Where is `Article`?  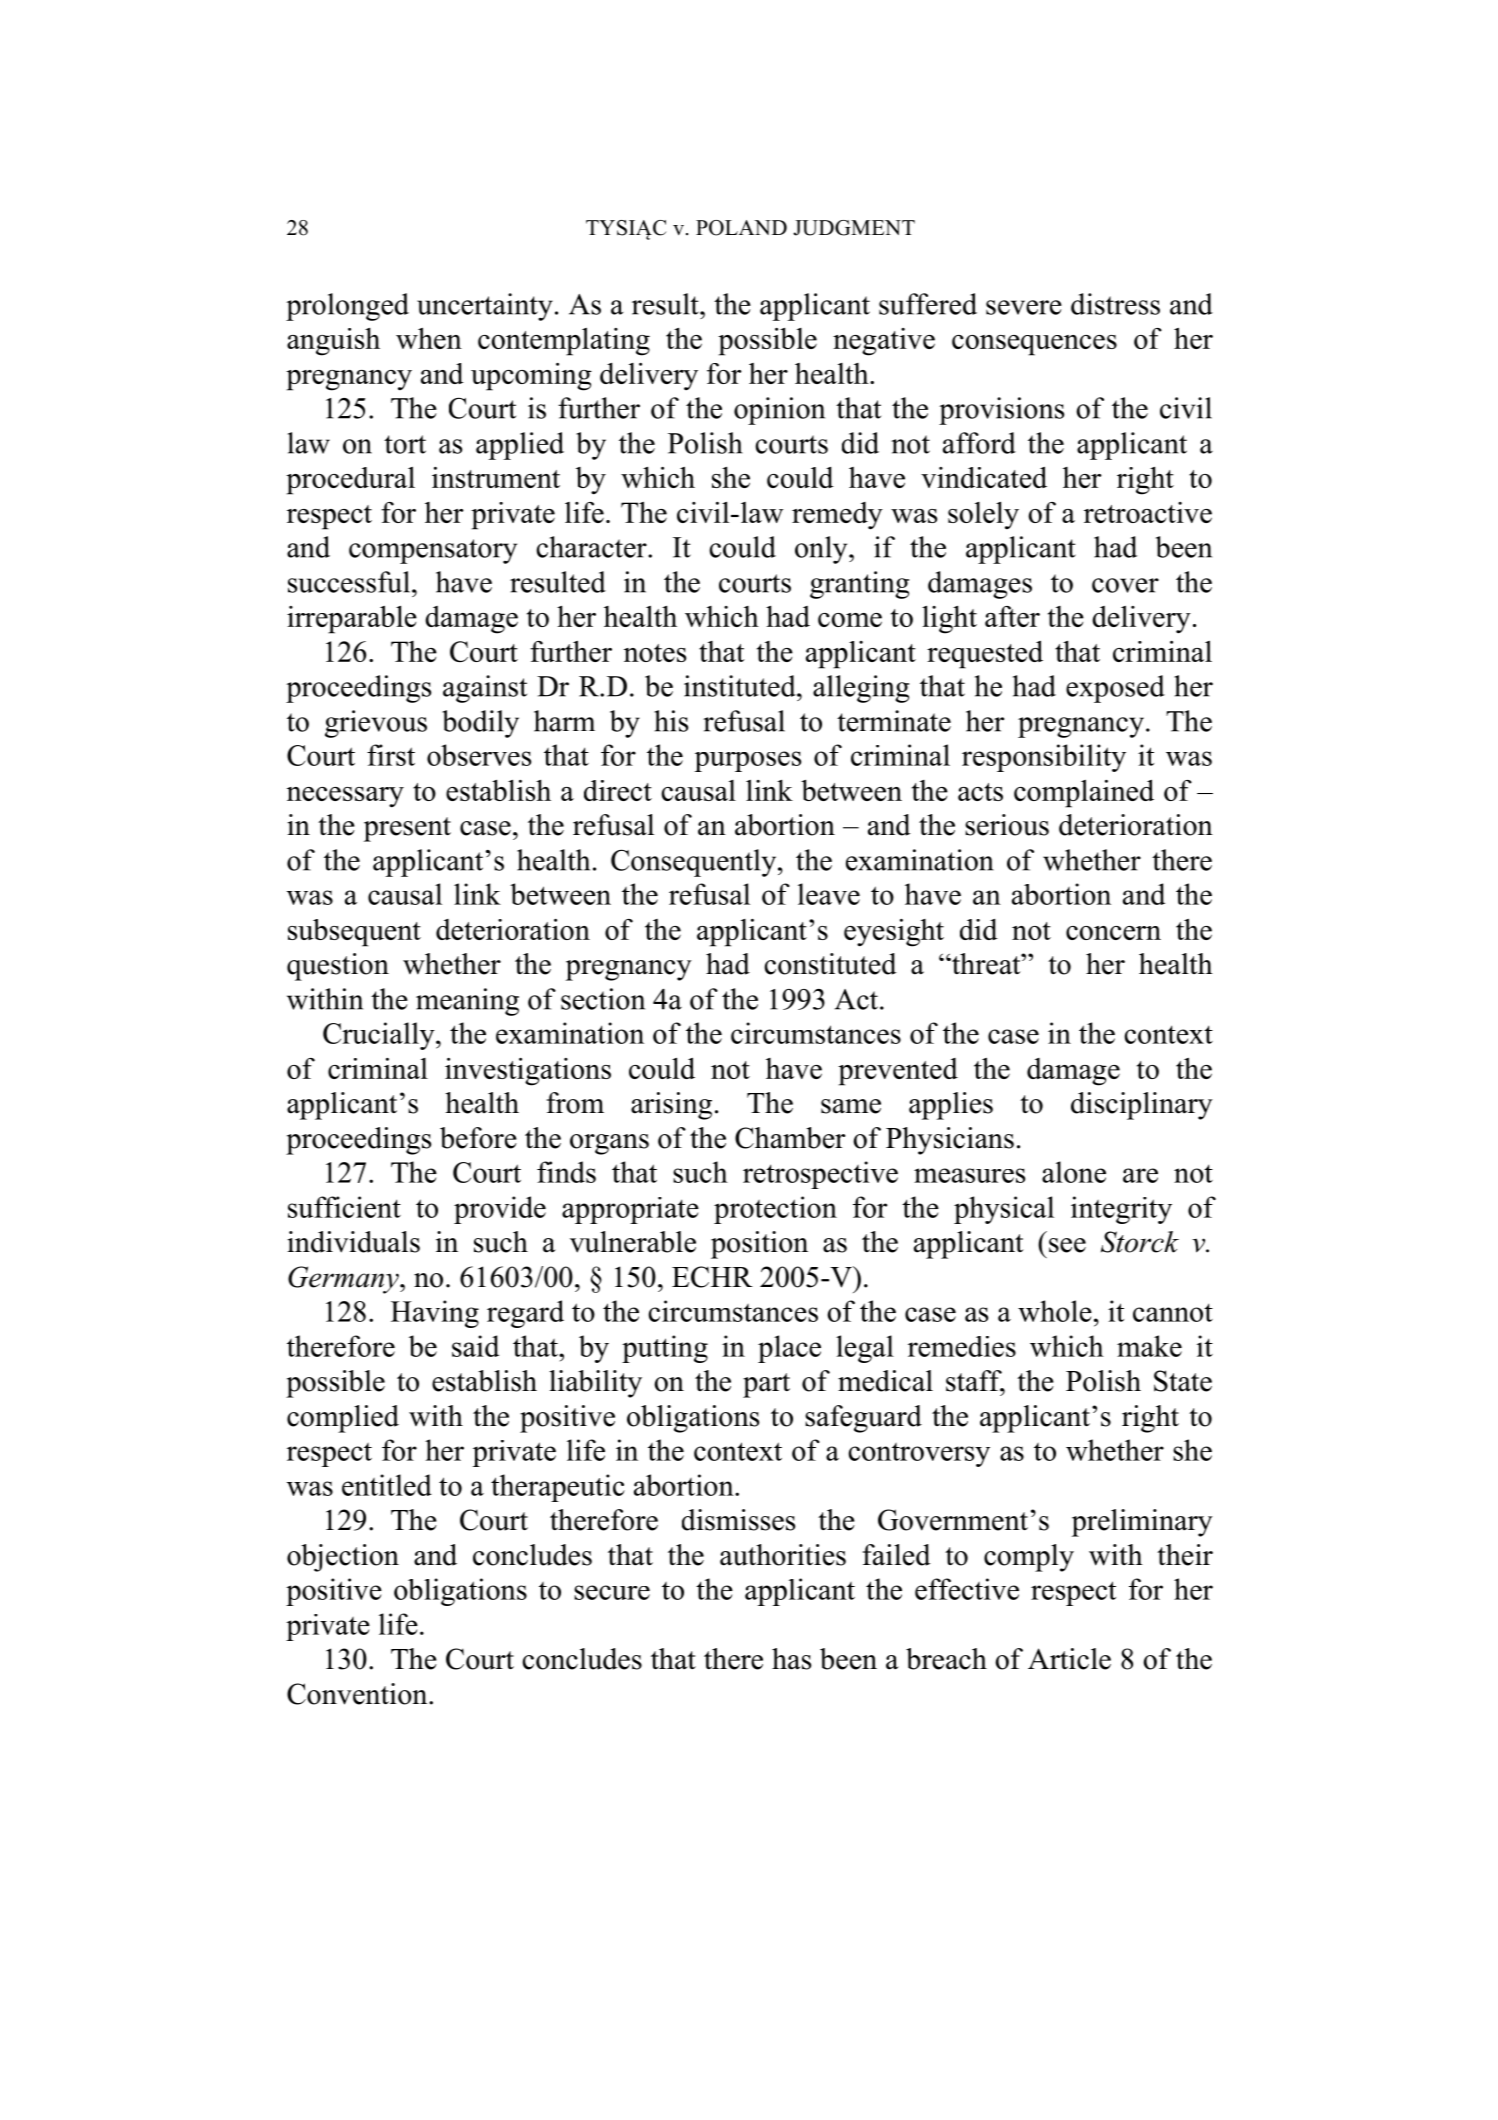
Article is located at coordinates (1069, 1659).
